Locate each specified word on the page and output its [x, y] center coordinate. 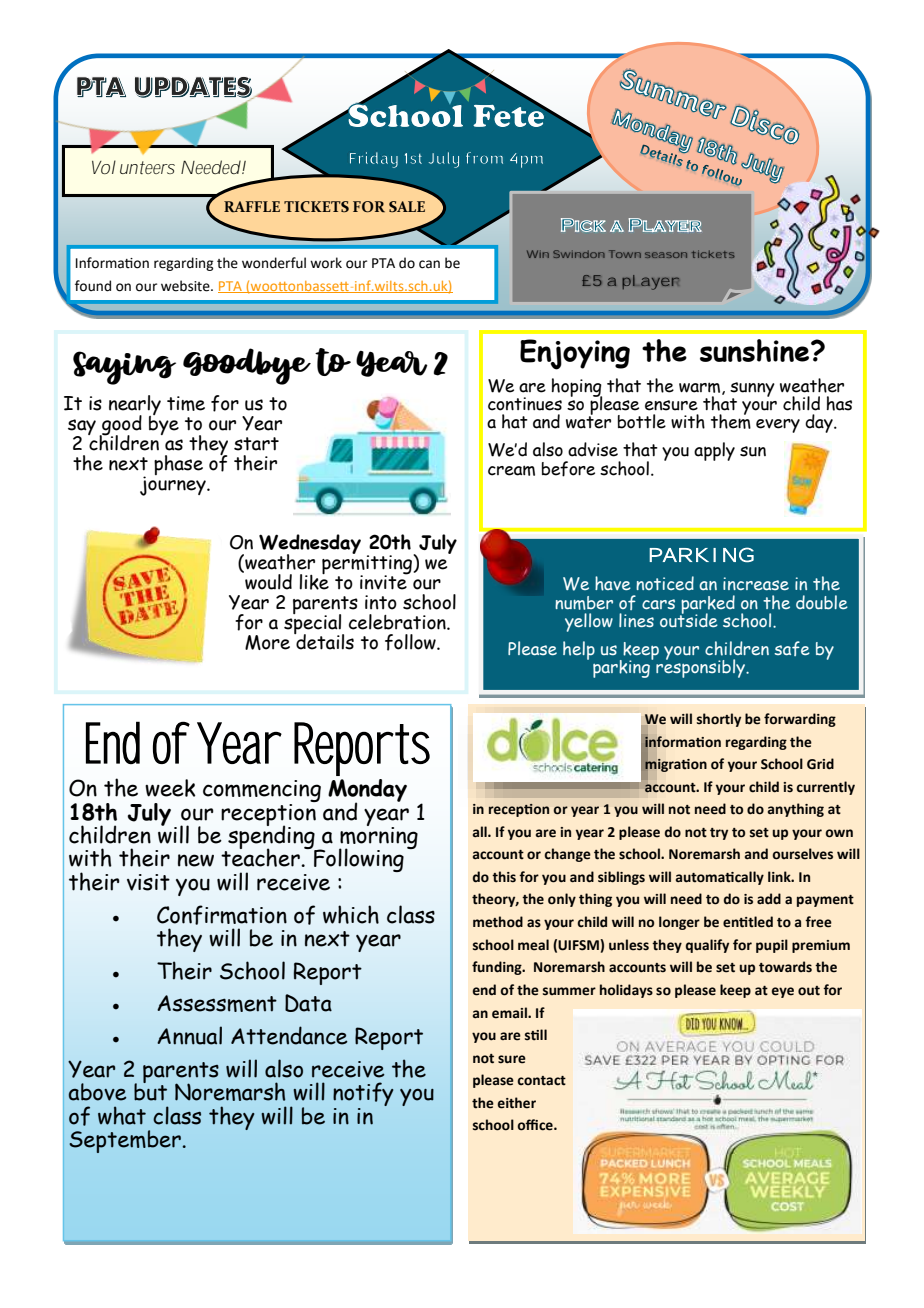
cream [511, 470]
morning [378, 837]
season [666, 255]
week [170, 788]
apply [714, 451]
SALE [407, 206]
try [719, 834]
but [150, 1091]
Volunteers [133, 167]
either [517, 1103]
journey [174, 485]
